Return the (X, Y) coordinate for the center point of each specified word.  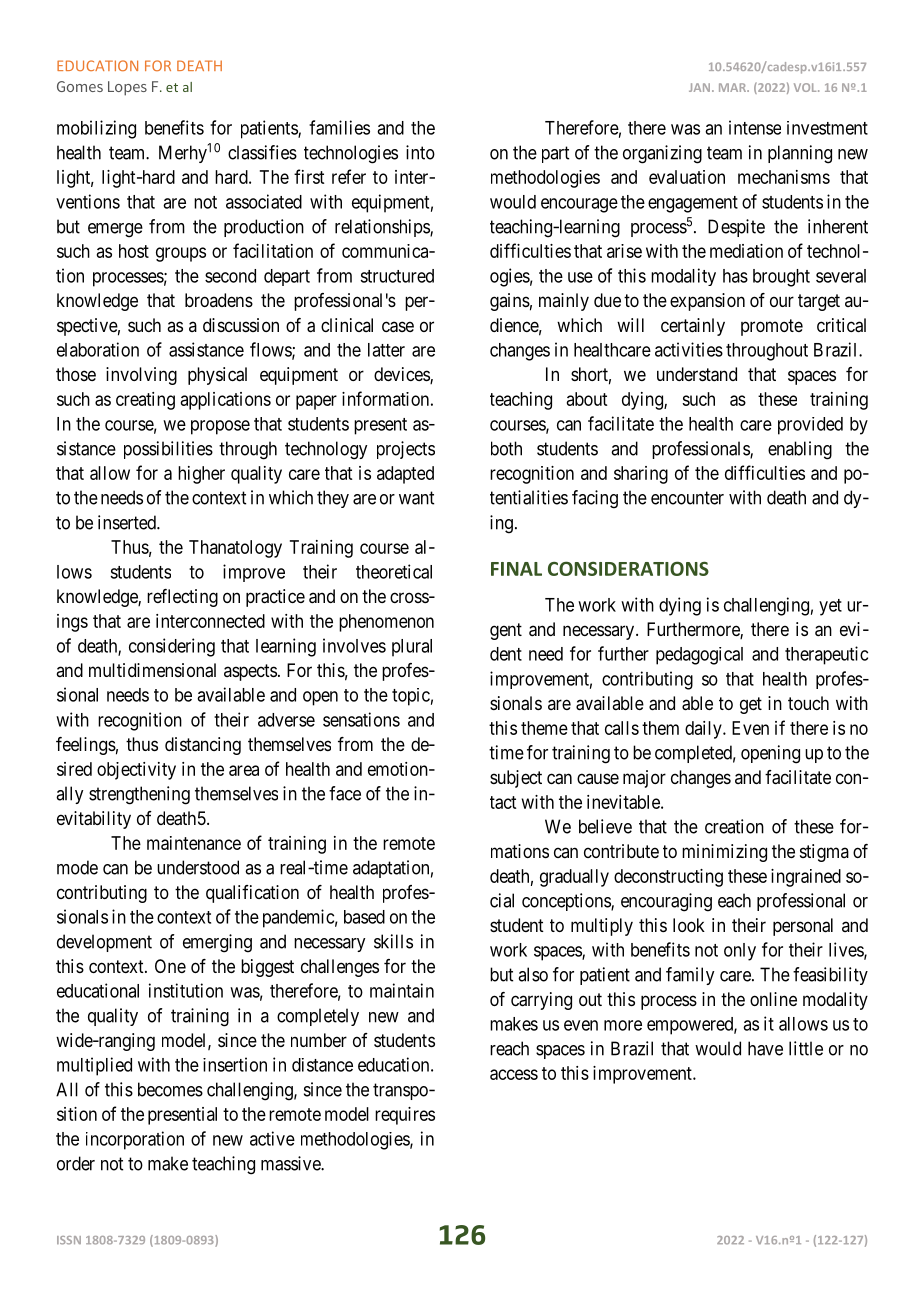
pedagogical (699, 656)
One (170, 966)
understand (697, 374)
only (740, 952)
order (76, 1163)
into (420, 152)
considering (172, 647)
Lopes (127, 88)
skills (393, 941)
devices (402, 375)
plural (412, 648)
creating (145, 401)
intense (755, 127)
